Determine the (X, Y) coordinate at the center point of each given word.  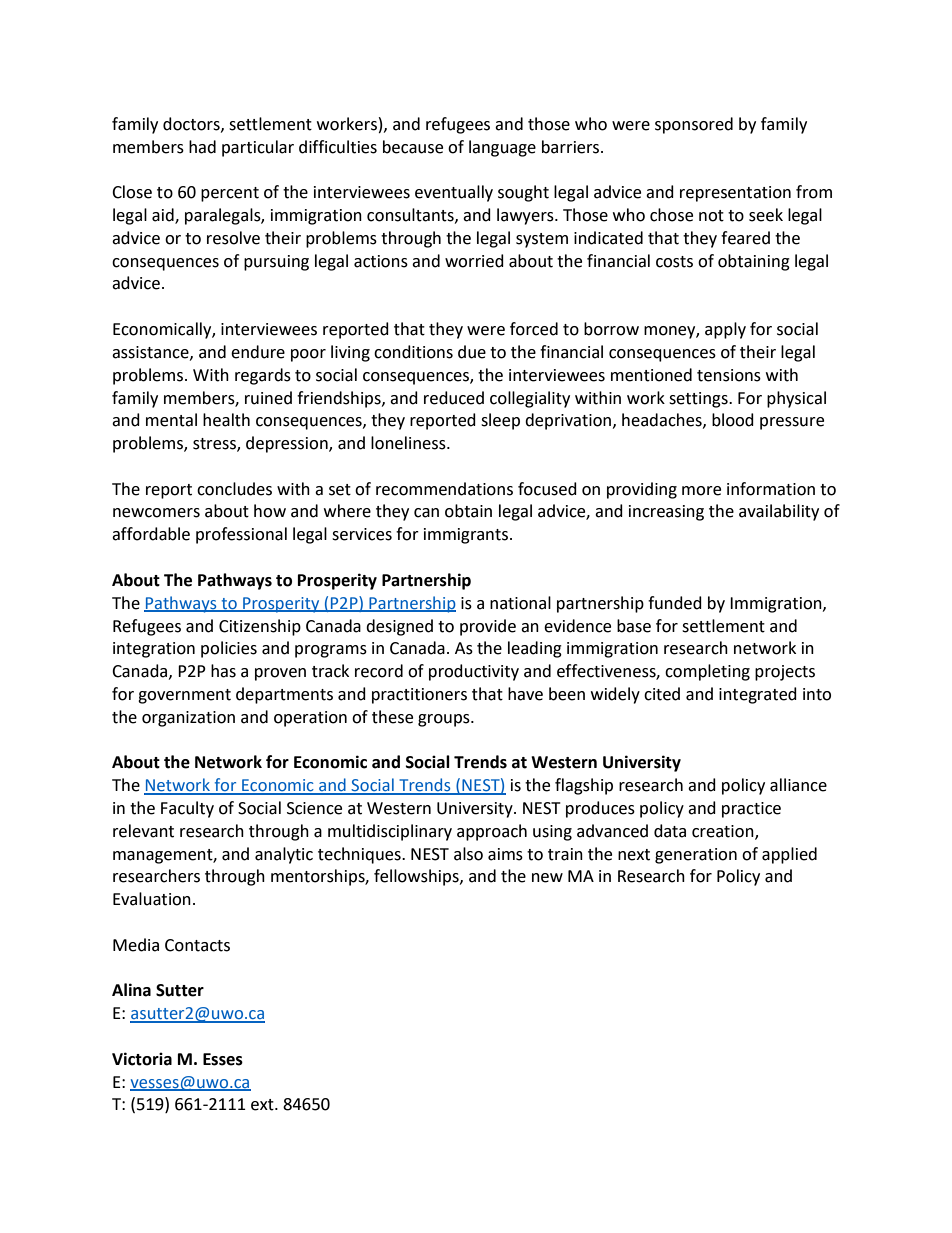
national (520, 603)
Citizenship (260, 627)
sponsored (694, 125)
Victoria (142, 1059)
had (202, 147)
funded (675, 603)
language (502, 148)
